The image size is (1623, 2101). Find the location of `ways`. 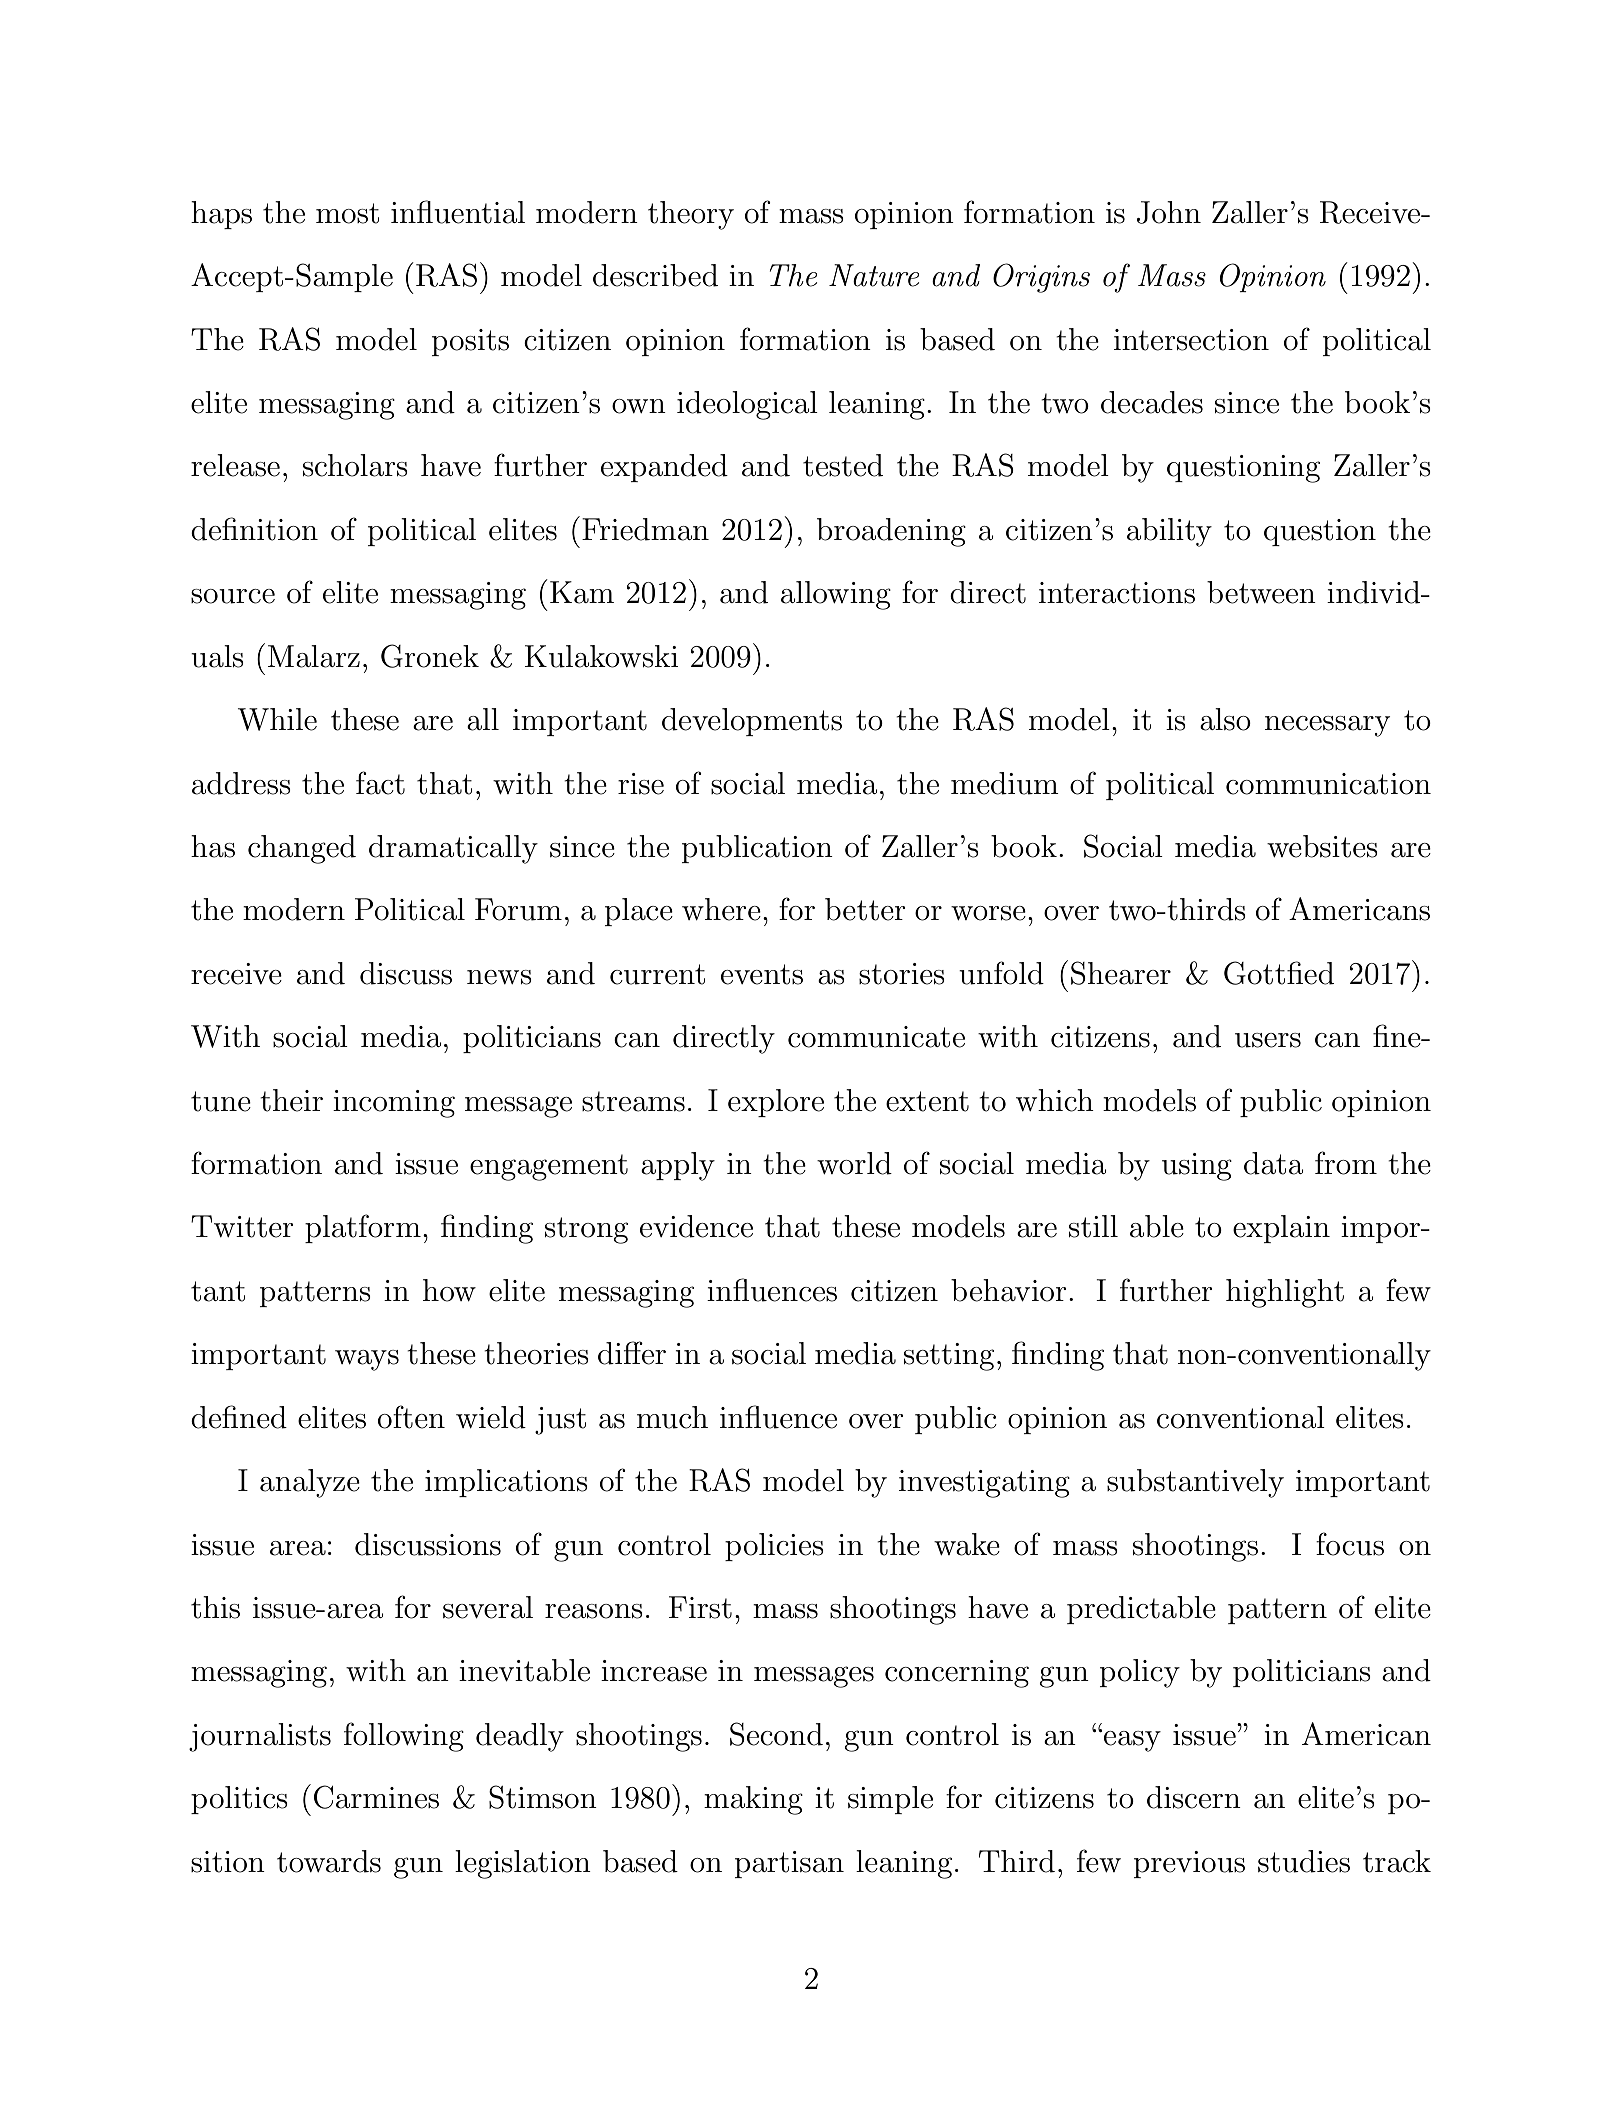

ways is located at coordinates (367, 1360).
